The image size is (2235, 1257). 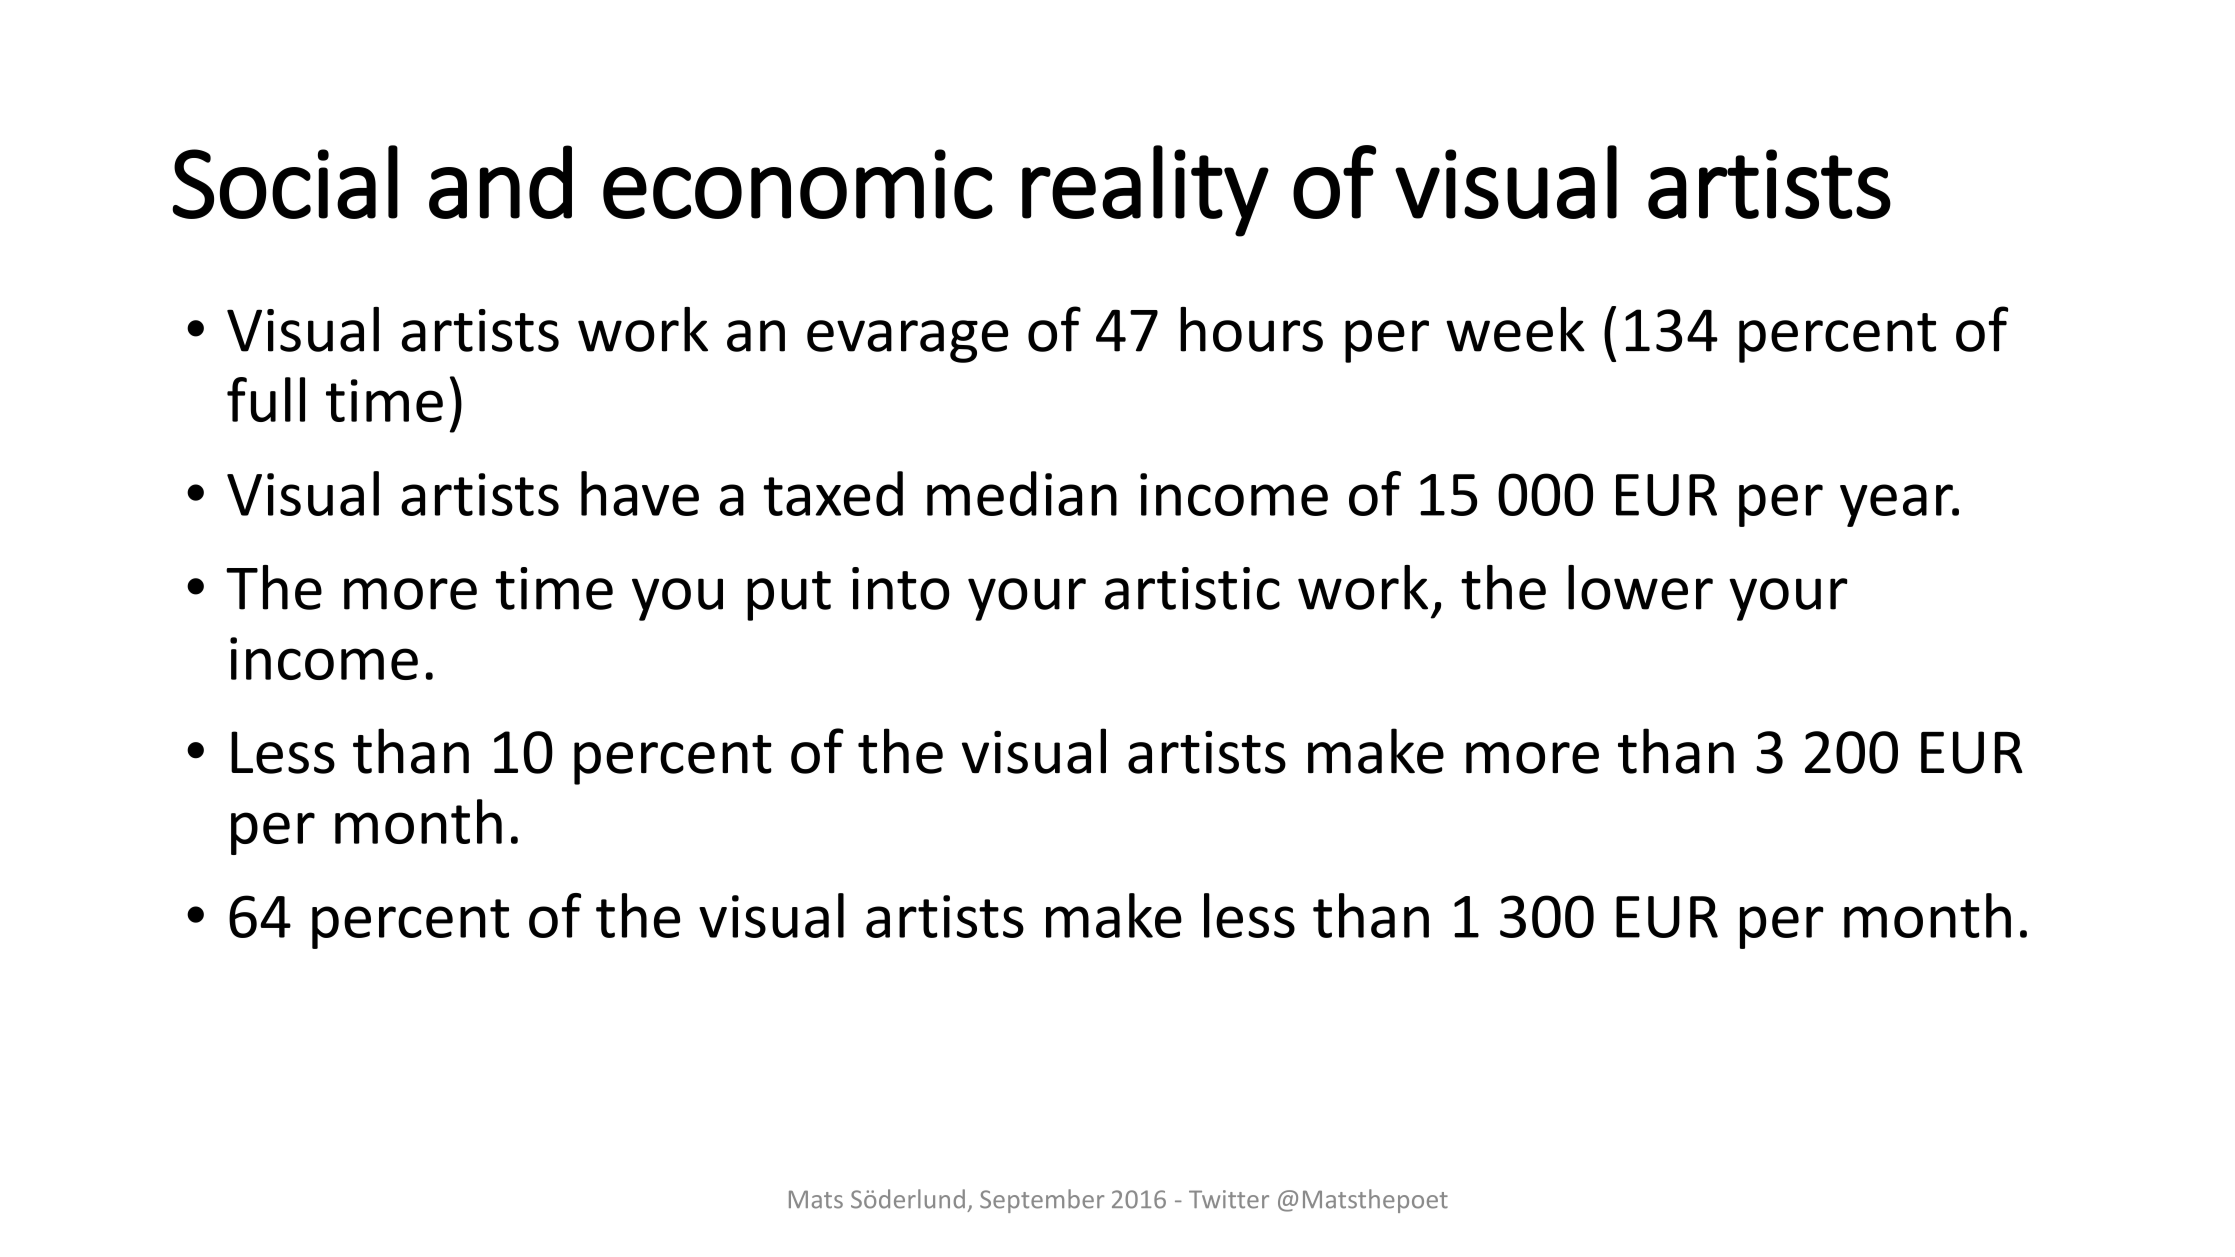 What do you see at coordinates (1192, 588) in the document?
I see `artistic` at bounding box center [1192, 588].
